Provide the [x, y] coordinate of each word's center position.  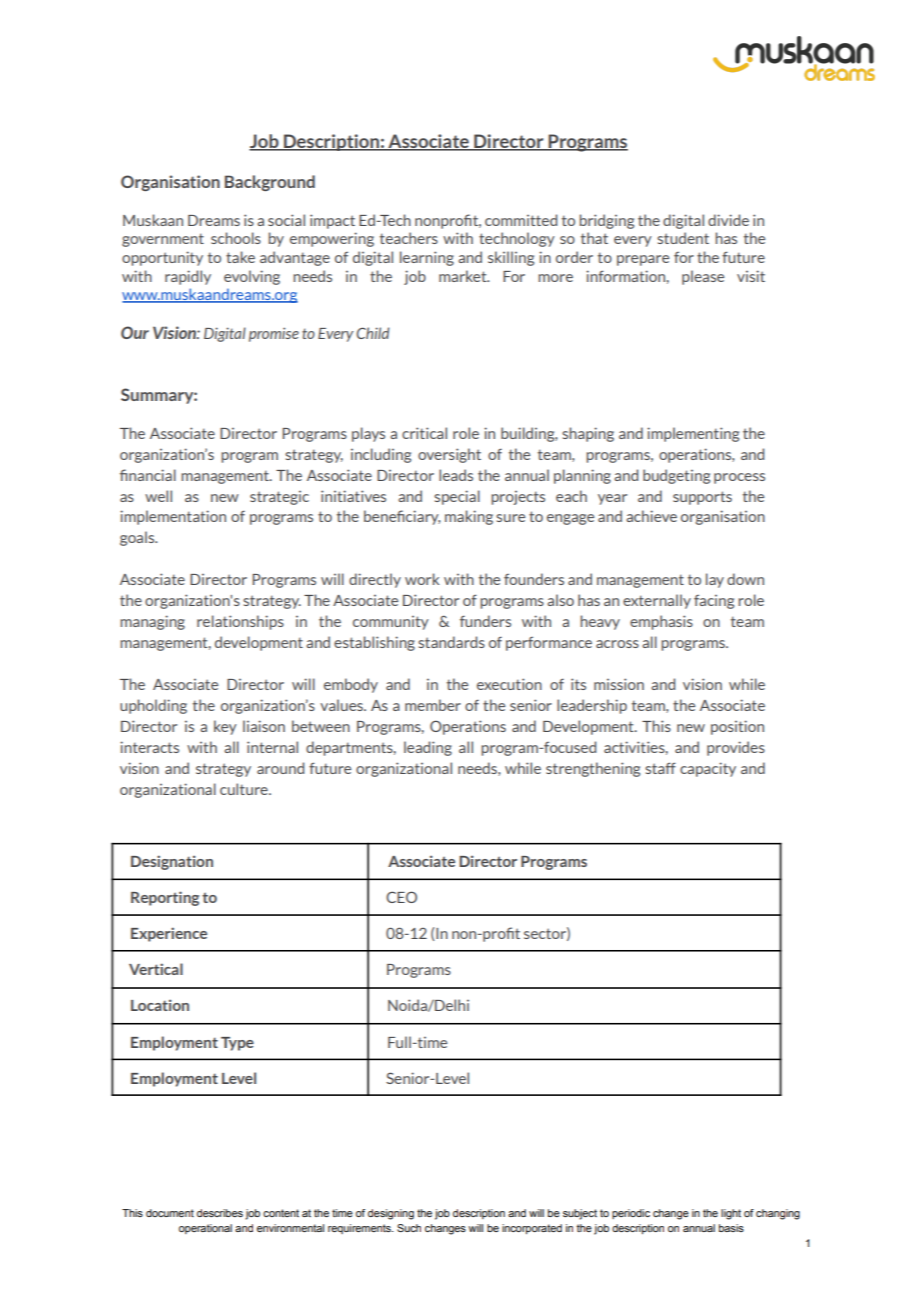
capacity [708, 769]
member [433, 705]
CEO [401, 897]
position [737, 727]
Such [409, 1228]
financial [148, 475]
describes [220, 1213]
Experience [169, 934]
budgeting [676, 476]
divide [728, 220]
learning [427, 258]
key [225, 727]
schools [236, 238]
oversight [449, 455]
